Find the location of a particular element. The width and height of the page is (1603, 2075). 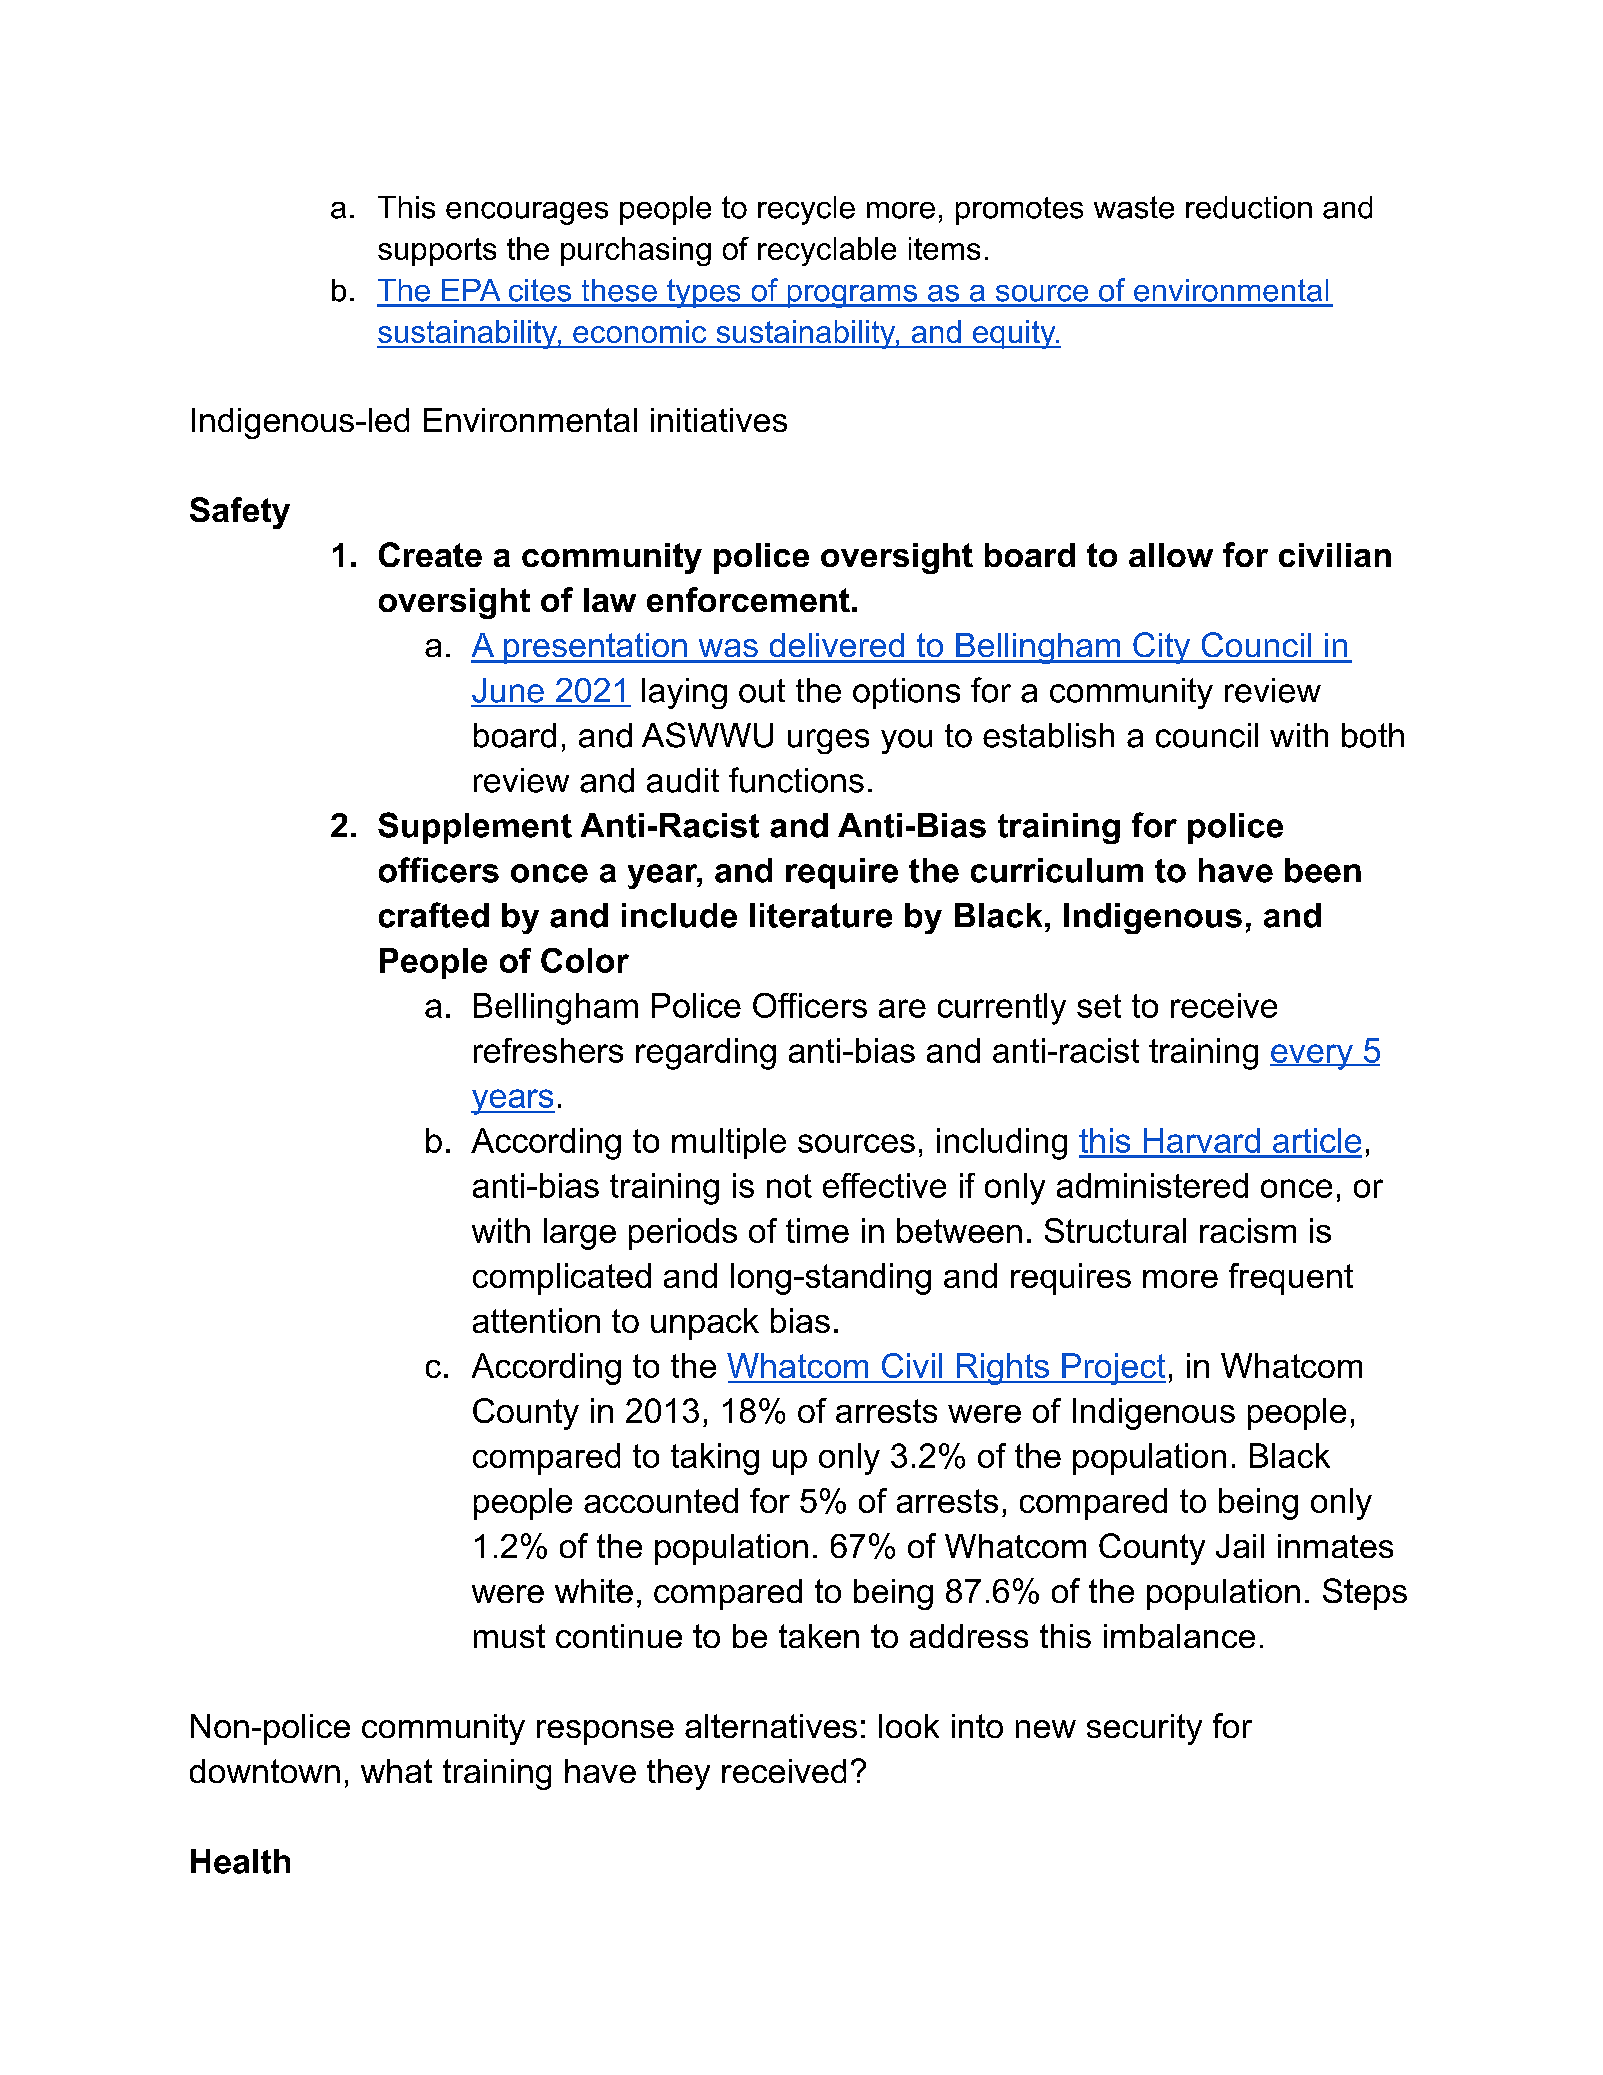

alternatives is located at coordinates (771, 1726).
